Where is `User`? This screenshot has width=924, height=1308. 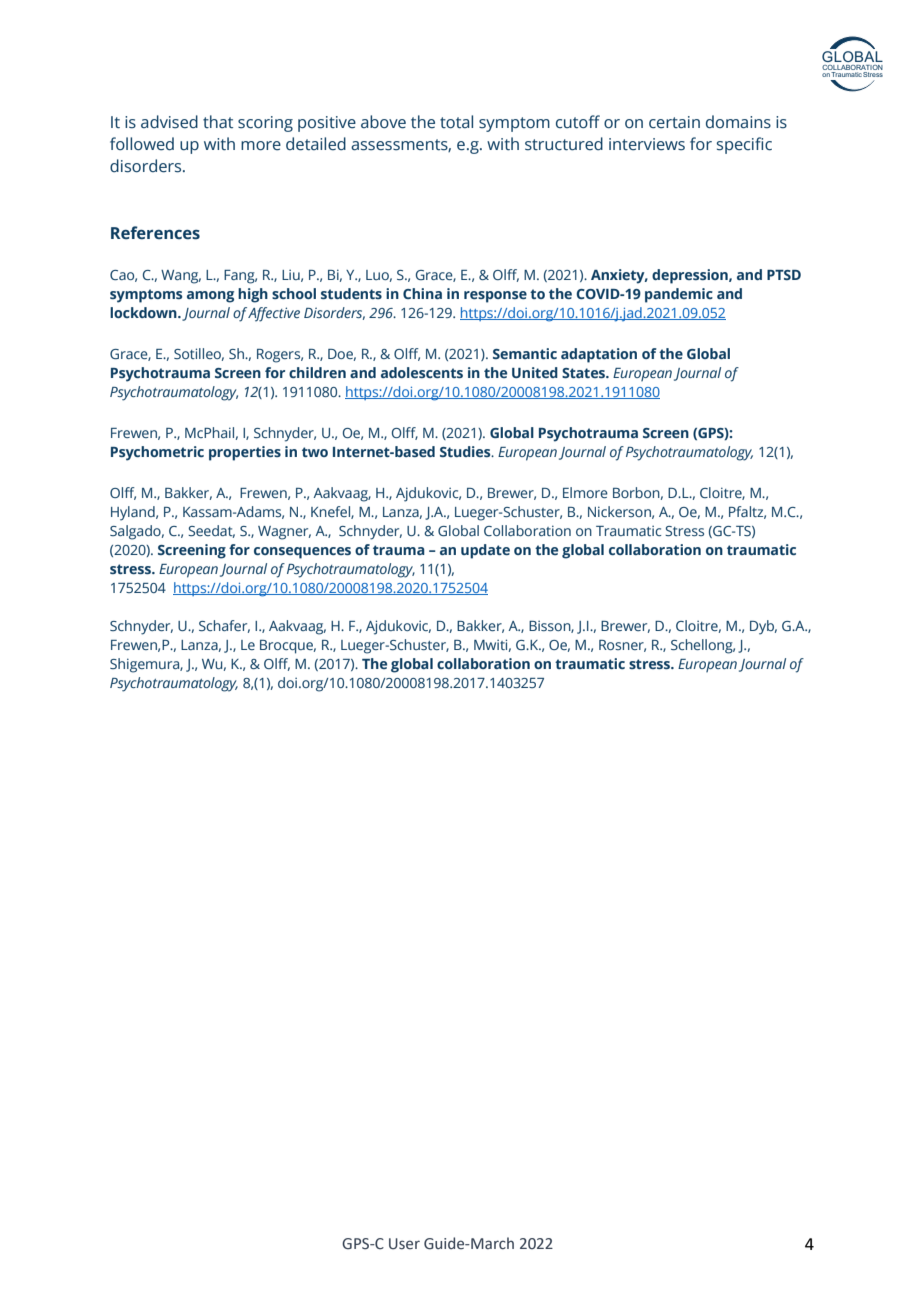
User is located at coordinates (404, 1244).
